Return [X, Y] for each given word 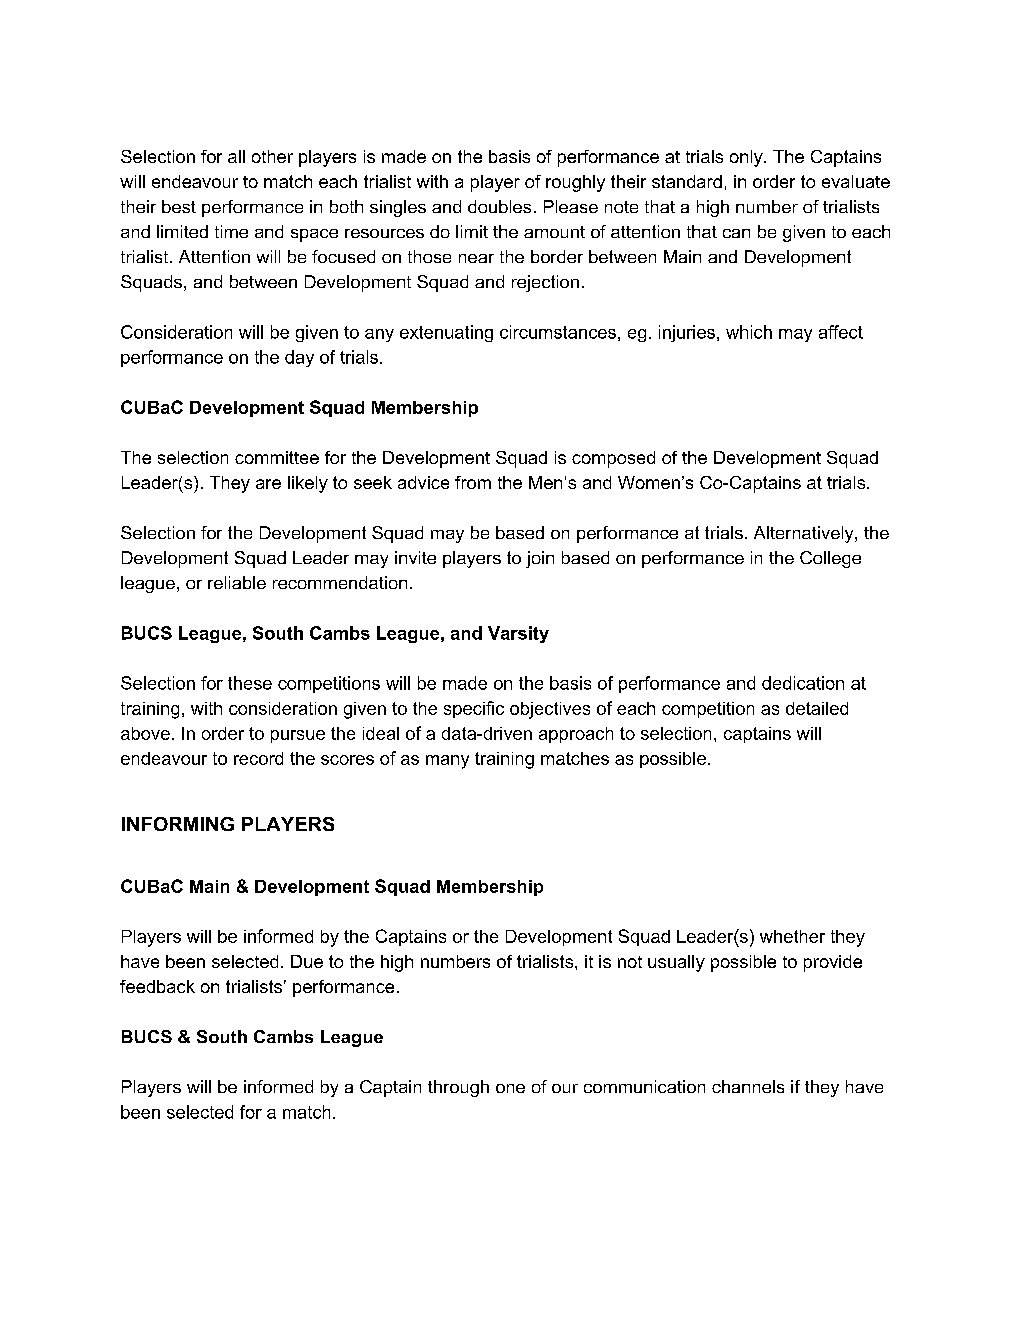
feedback [157, 986]
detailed [817, 708]
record [258, 758]
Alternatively [805, 534]
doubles [499, 206]
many [447, 762]
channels [748, 1086]
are [268, 484]
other [272, 156]
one [510, 1088]
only [747, 158]
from [473, 482]
